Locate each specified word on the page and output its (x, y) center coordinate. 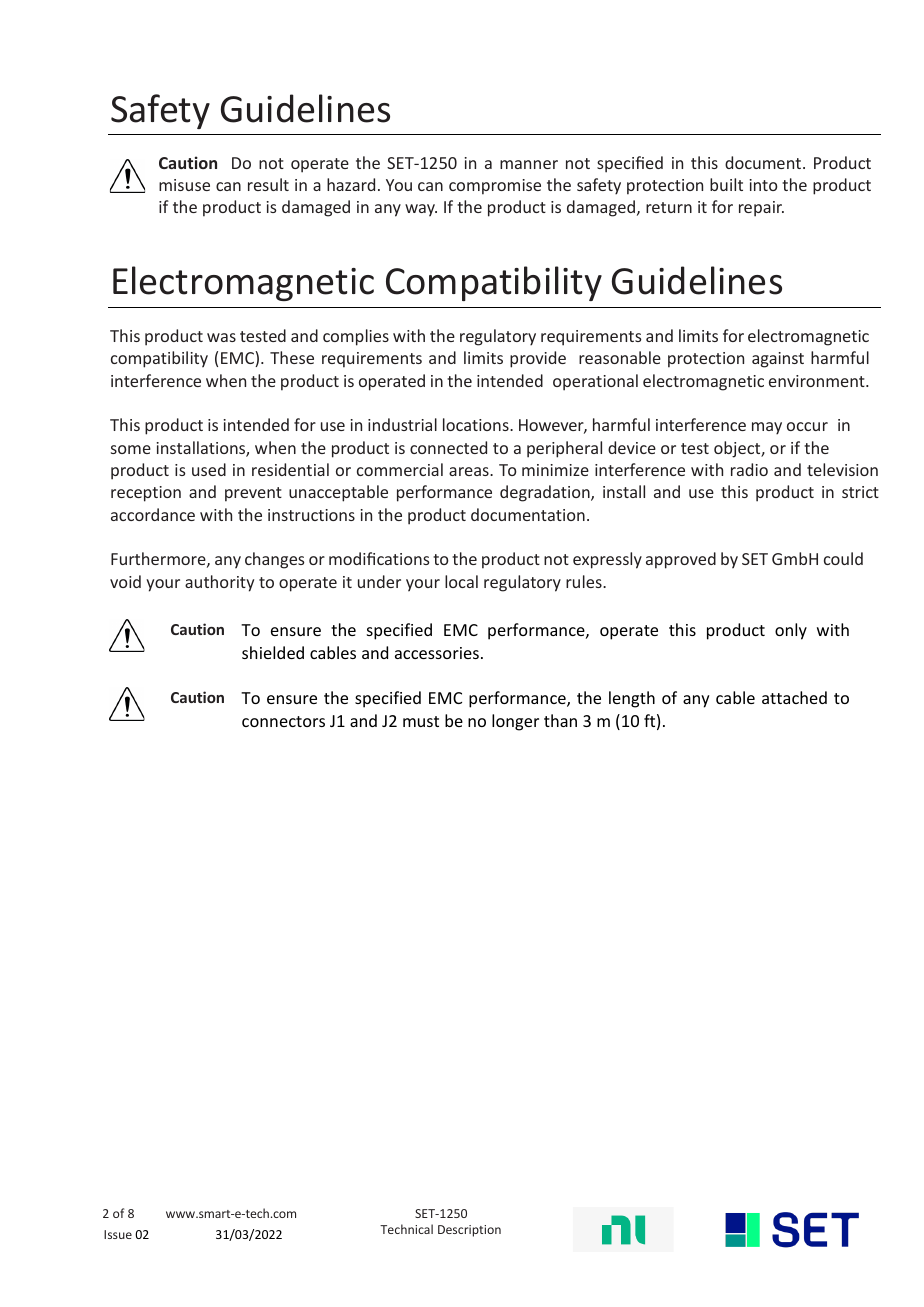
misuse (184, 185)
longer (515, 722)
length (632, 699)
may (767, 428)
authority (219, 583)
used (209, 469)
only (791, 631)
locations (477, 424)
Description (469, 1231)
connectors (283, 721)
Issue (118, 1234)
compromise (495, 187)
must (421, 721)
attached (794, 697)
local (461, 581)
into (764, 185)
